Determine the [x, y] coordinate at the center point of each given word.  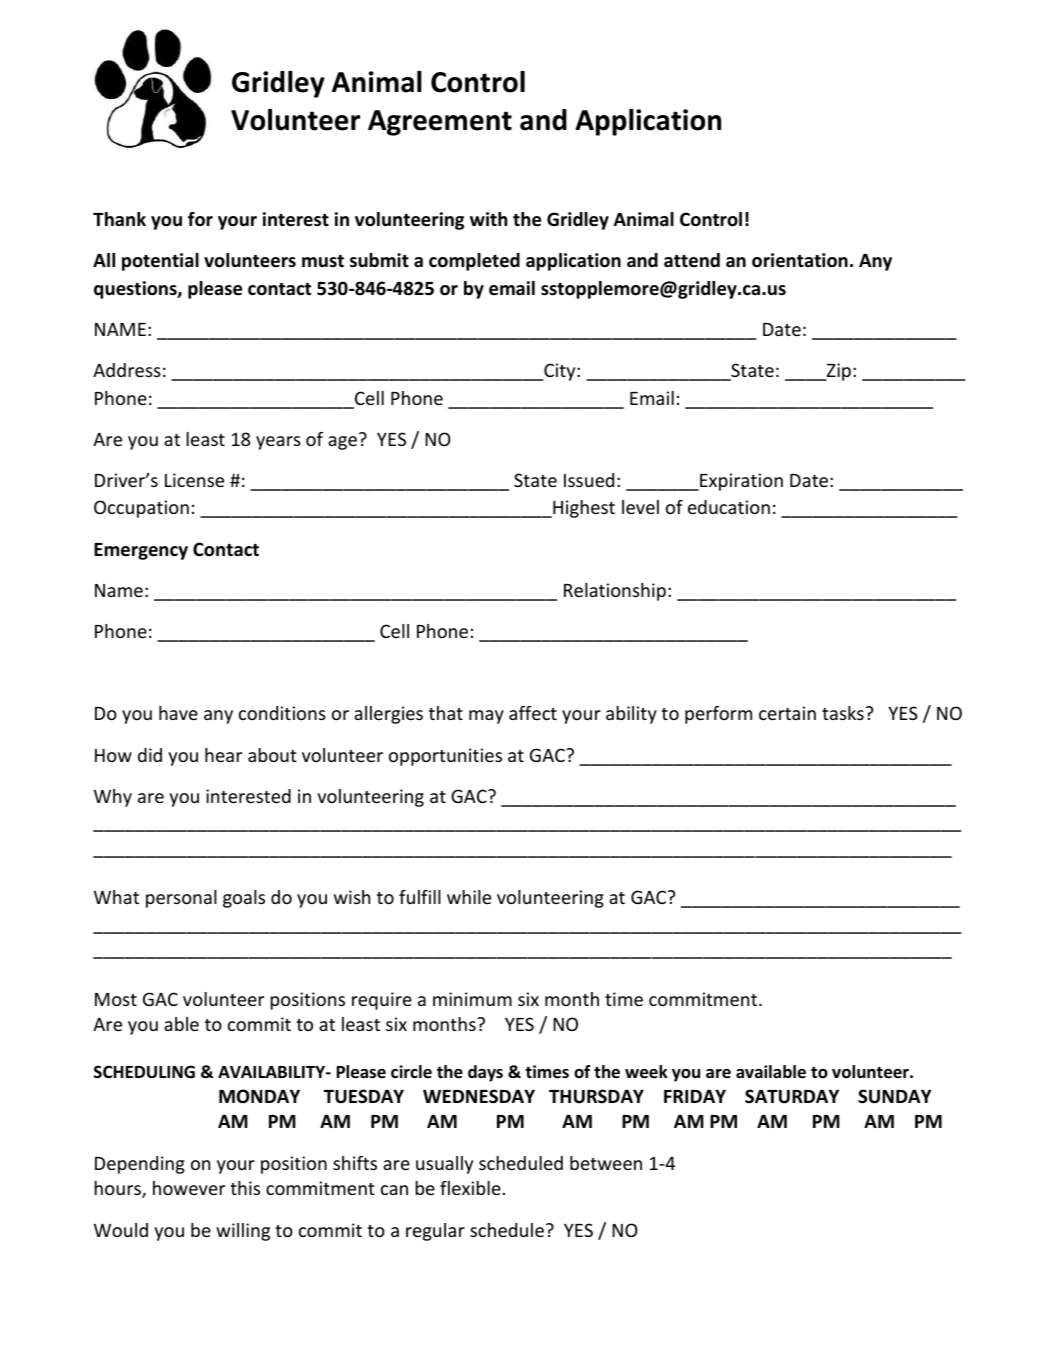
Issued [589, 480]
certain [787, 713]
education [729, 507]
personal [181, 899]
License [194, 480]
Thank [119, 219]
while [469, 897]
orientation [800, 260]
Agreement [440, 123]
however [189, 1188]
